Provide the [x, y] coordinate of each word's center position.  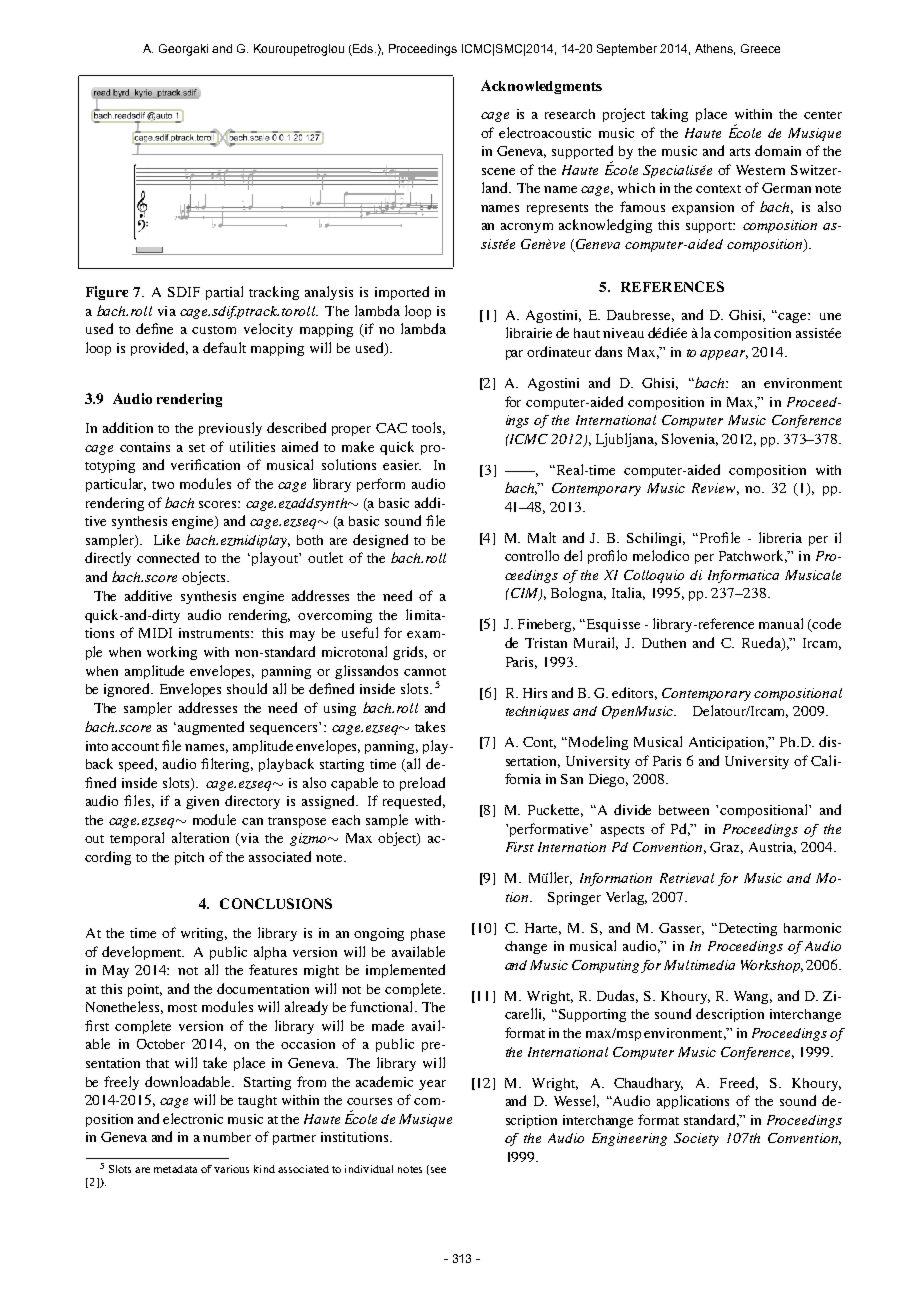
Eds [363, 50]
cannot [425, 672]
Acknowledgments [541, 87]
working [172, 653]
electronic [193, 1118]
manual [781, 623]
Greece [760, 48]
